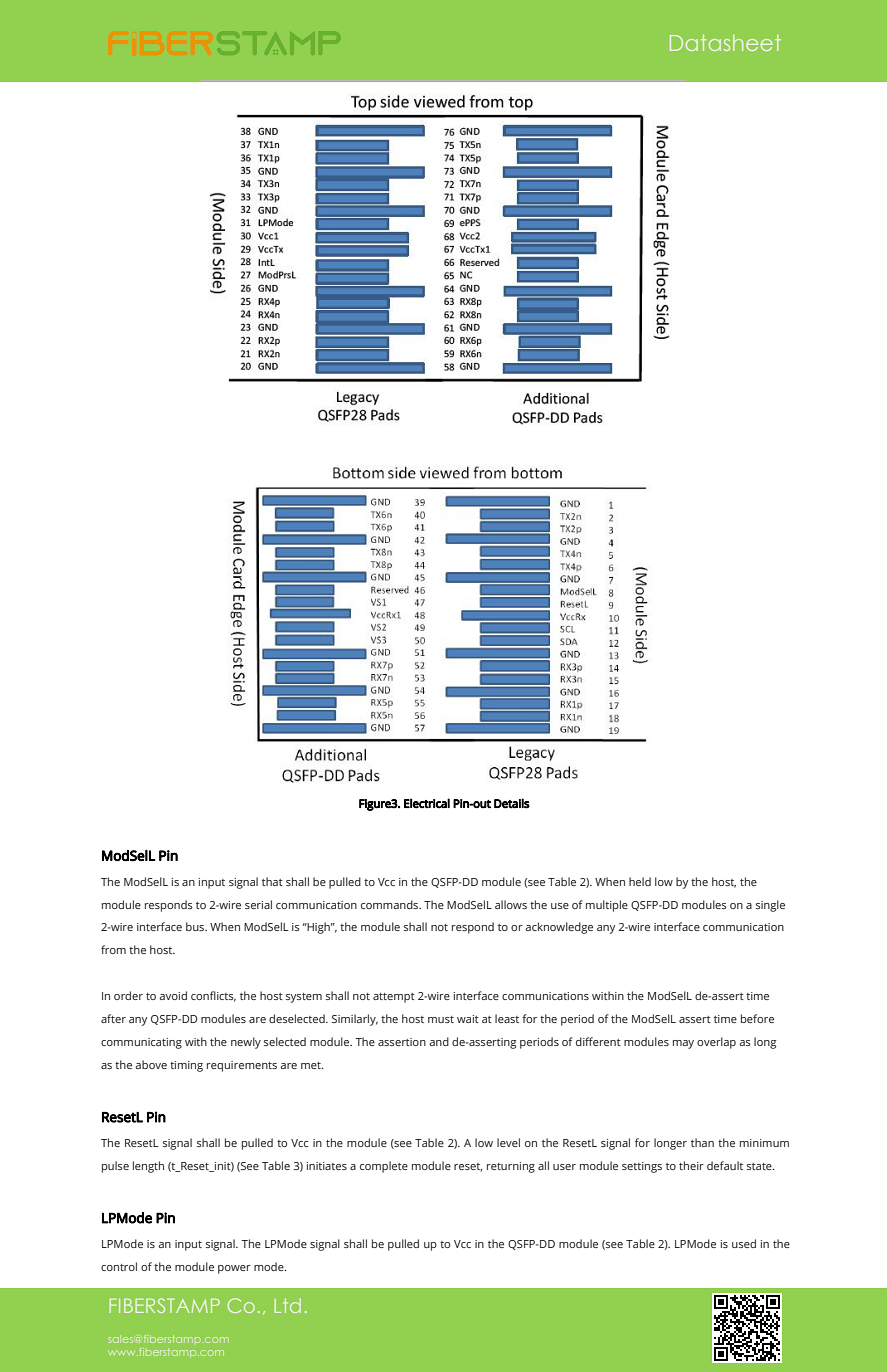  What do you see at coordinates (725, 42) in the screenshot?
I see `Datasheet` at bounding box center [725, 42].
